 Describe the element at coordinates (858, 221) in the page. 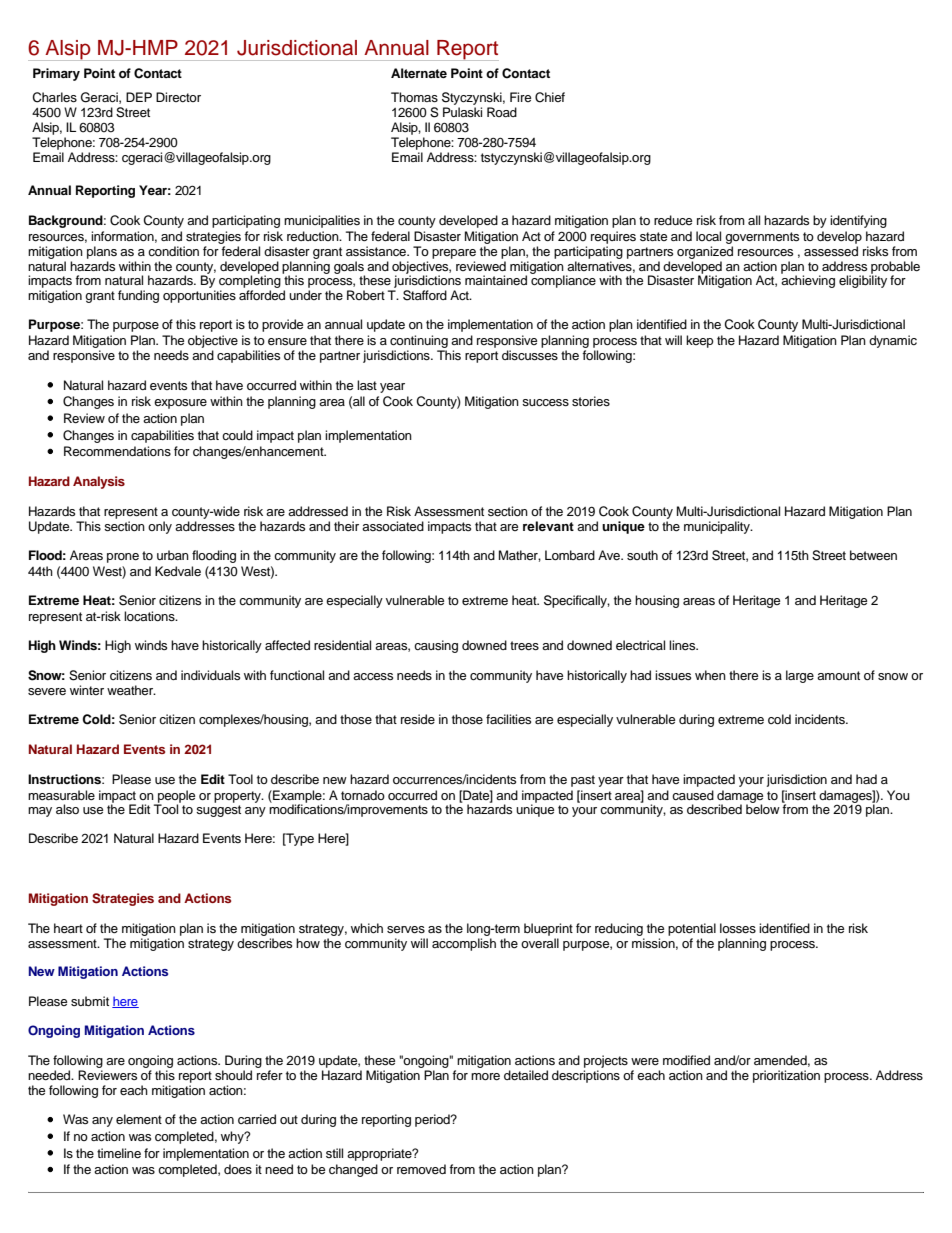

I see `identifying` at that location.
